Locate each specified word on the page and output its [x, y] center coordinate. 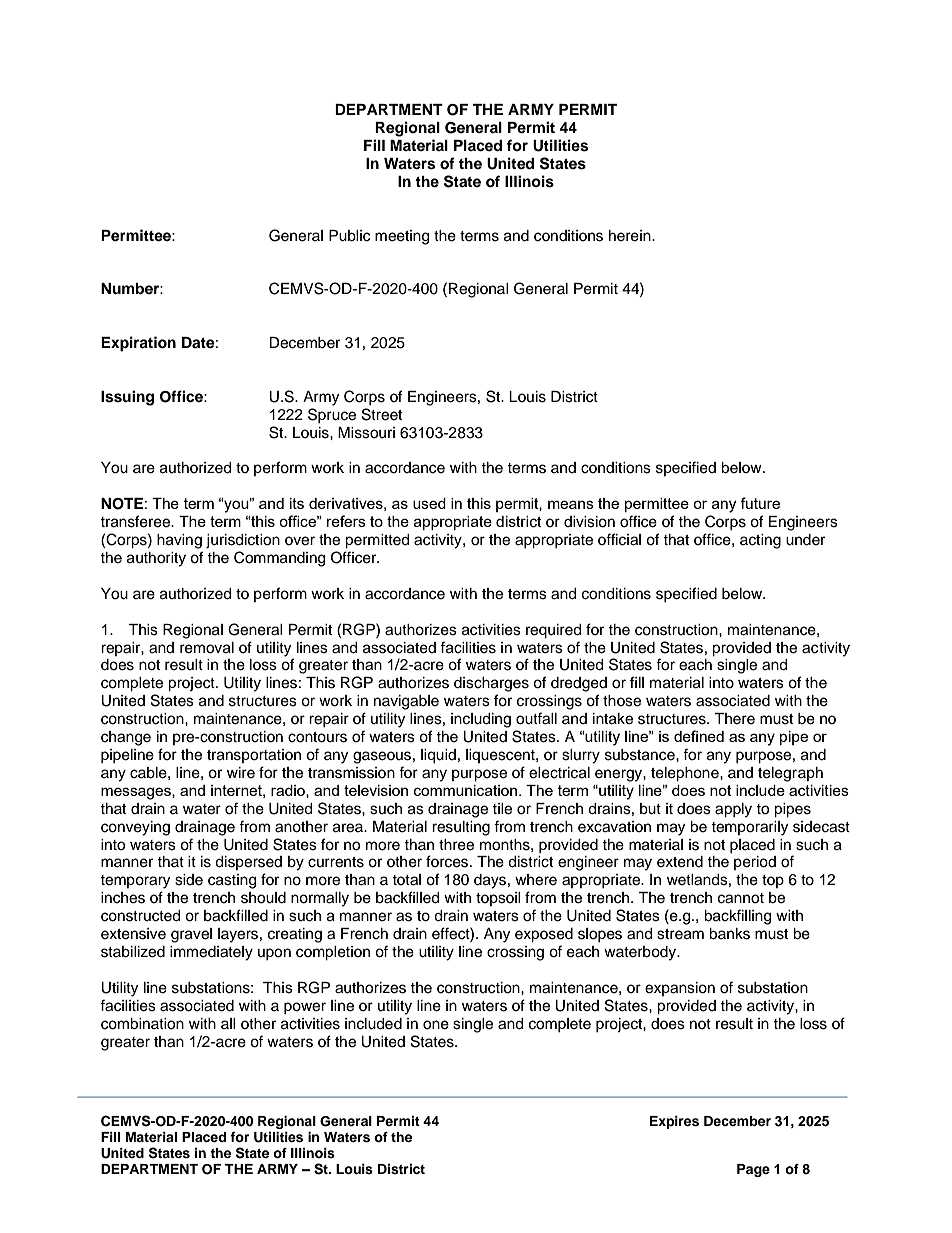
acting [760, 541]
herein [631, 236]
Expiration [138, 344]
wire [241, 773]
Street [382, 414]
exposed [544, 935]
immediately [211, 953]
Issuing [127, 398]
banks [729, 934]
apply [733, 810]
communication [465, 790]
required [553, 631]
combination [142, 1024]
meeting [402, 237]
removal [207, 648]
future [760, 503]
